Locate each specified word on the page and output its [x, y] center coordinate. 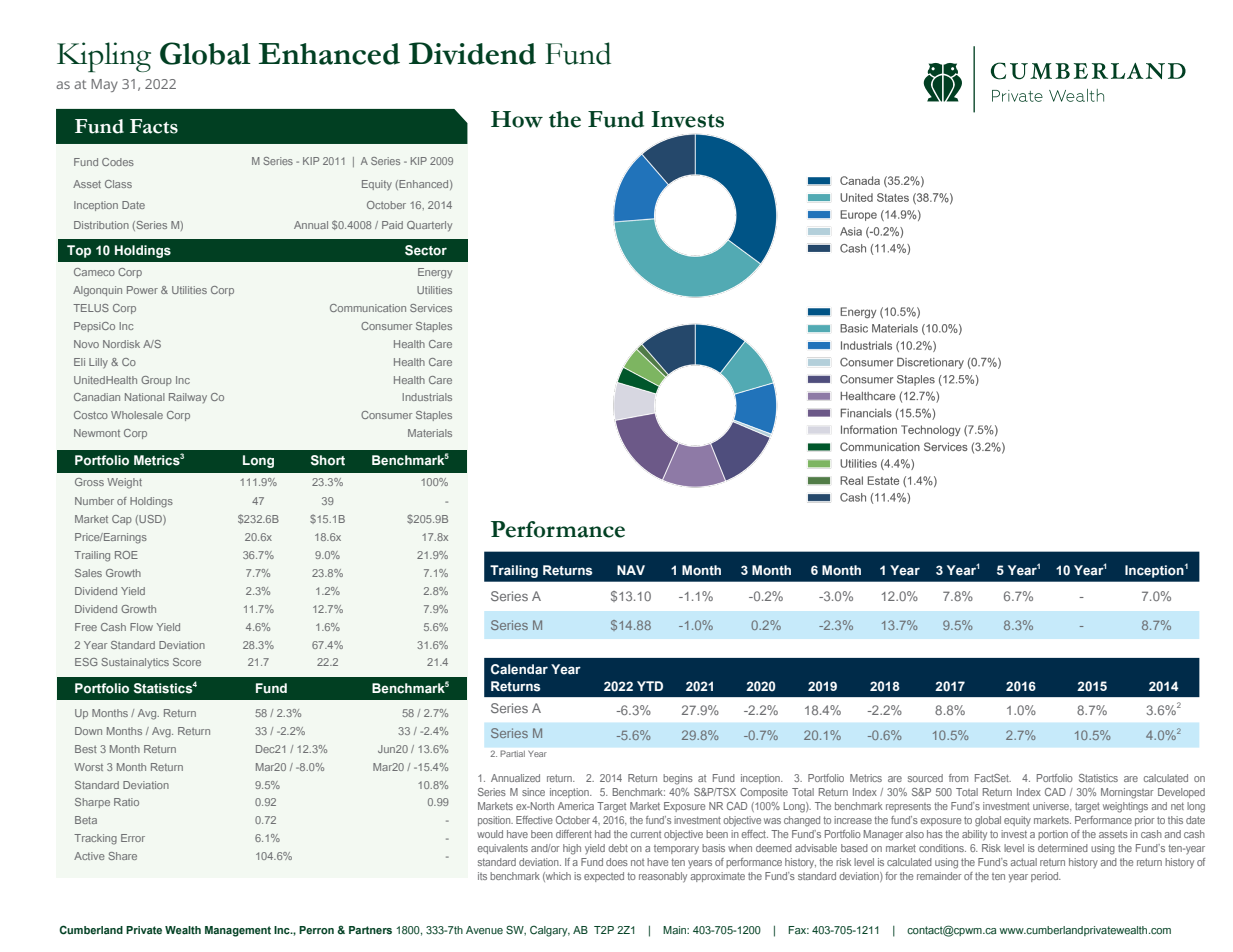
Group [156, 381]
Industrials [427, 397]
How [517, 119]
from [958, 778]
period [1045, 877]
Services [431, 308]
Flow [141, 627]
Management [238, 931]
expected [604, 877]
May [104, 85]
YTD [650, 686]
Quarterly [429, 226]
